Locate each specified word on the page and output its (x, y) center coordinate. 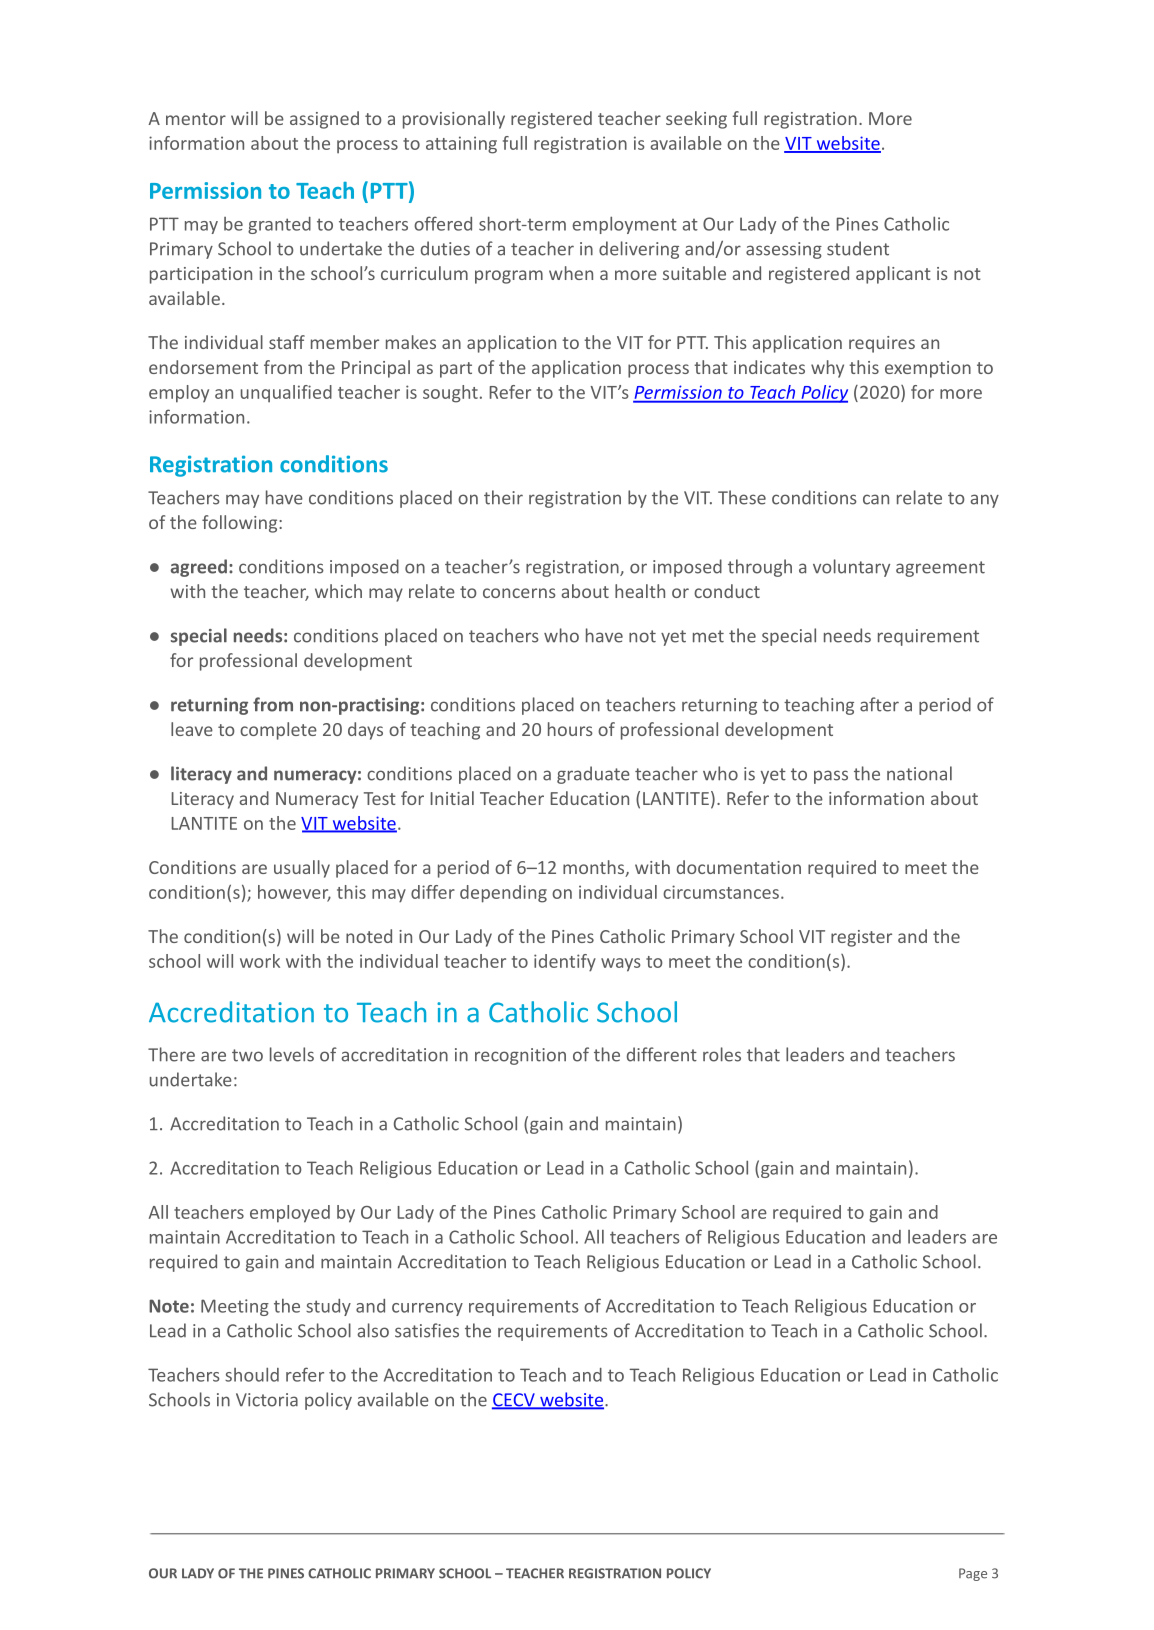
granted (279, 225)
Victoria (267, 1400)
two (247, 1055)
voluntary (851, 568)
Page (973, 1574)
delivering (639, 250)
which (338, 591)
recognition (520, 1056)
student (858, 248)
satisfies (427, 1330)
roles (722, 1054)
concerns (519, 593)
